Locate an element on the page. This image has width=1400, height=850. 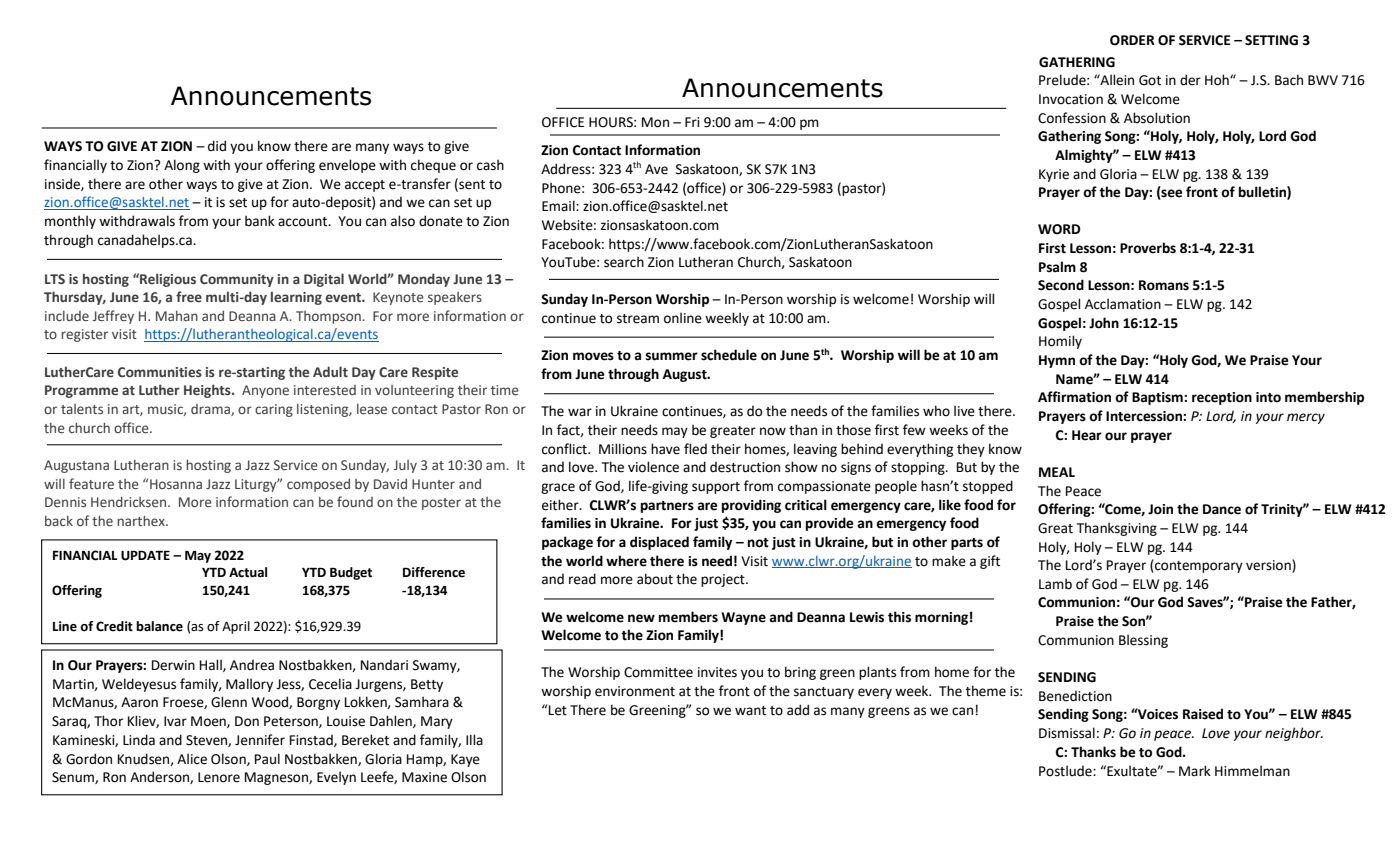
Intercession is located at coordinates (1145, 416).
